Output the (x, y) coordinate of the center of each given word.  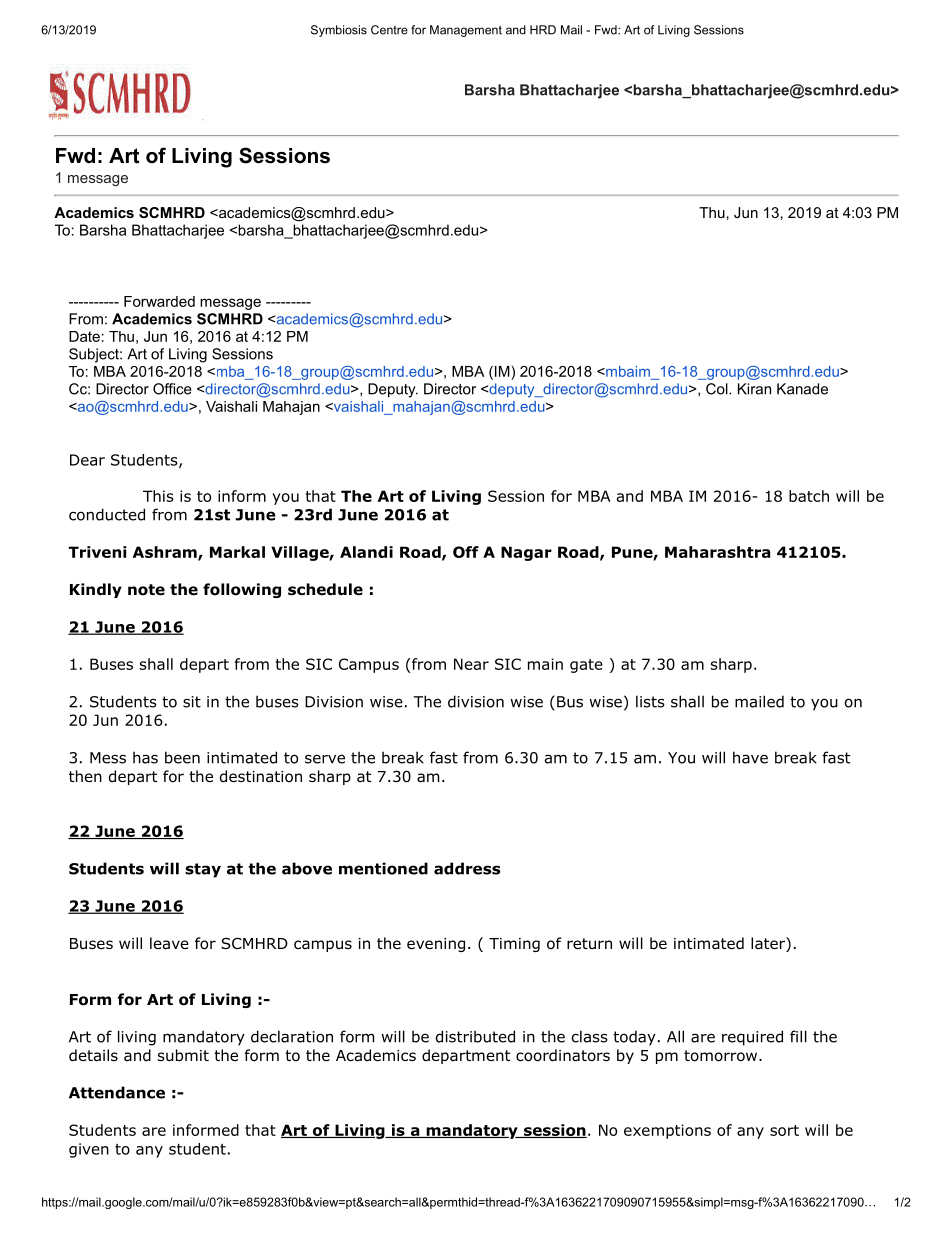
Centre (389, 30)
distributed (475, 1036)
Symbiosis (339, 31)
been (182, 757)
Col (718, 389)
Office (172, 389)
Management (466, 31)
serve (325, 759)
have (750, 757)
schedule (325, 589)
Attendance (117, 1092)
